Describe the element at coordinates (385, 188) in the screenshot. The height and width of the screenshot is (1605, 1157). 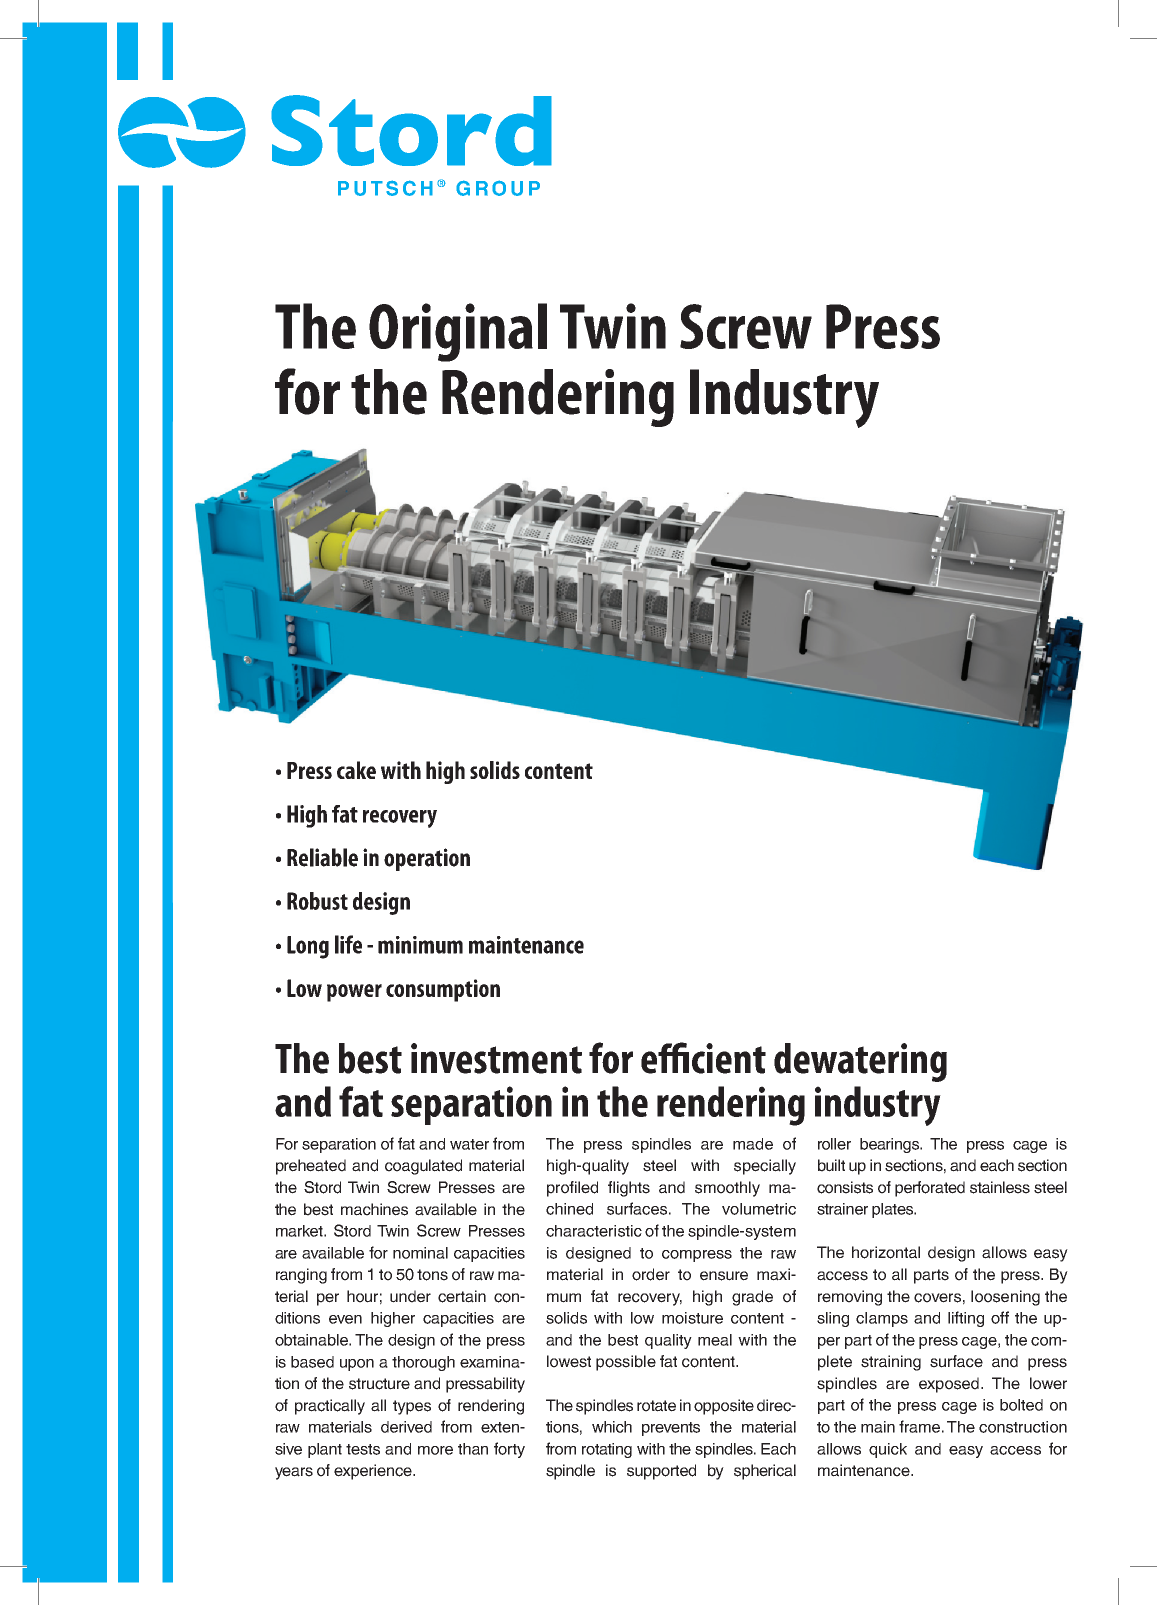
I see `PUTSCH` at that location.
